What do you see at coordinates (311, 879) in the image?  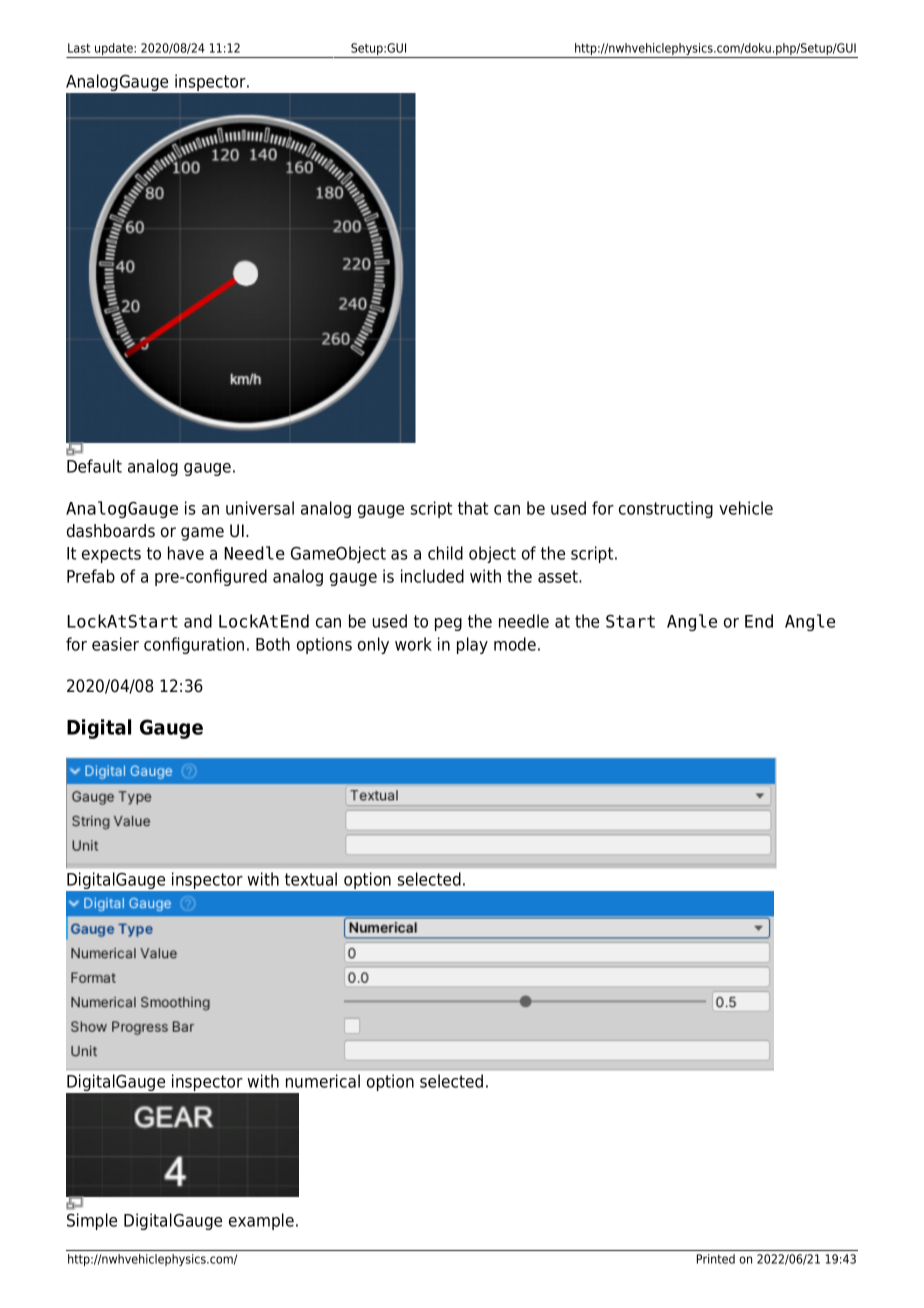 I see `textual` at bounding box center [311, 879].
